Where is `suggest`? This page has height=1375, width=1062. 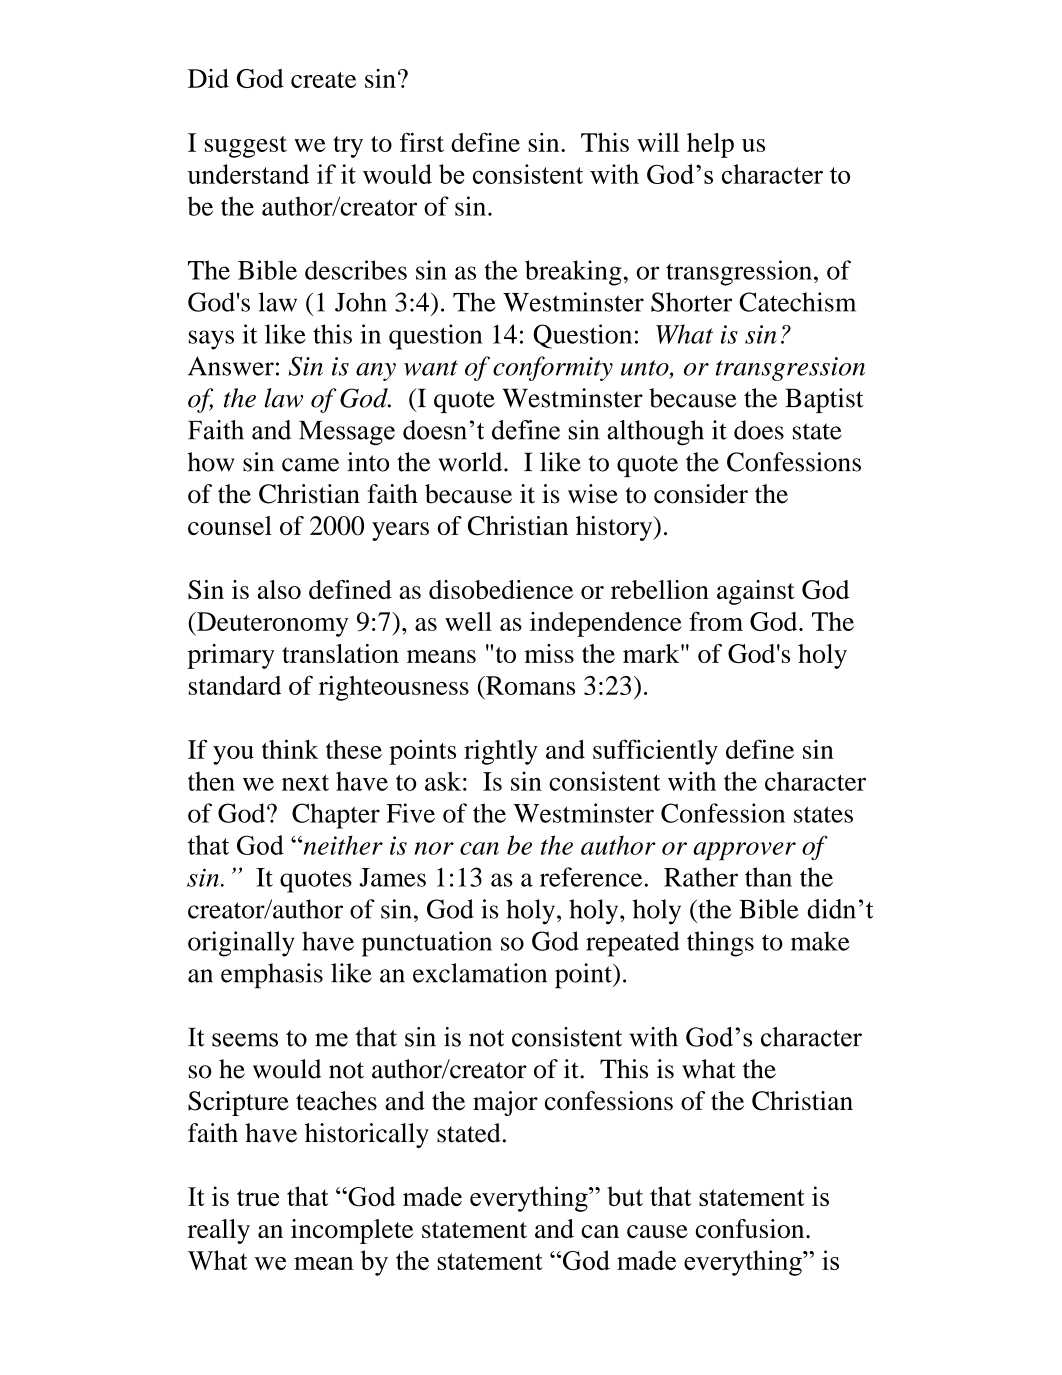
suggest is located at coordinates (246, 147).
